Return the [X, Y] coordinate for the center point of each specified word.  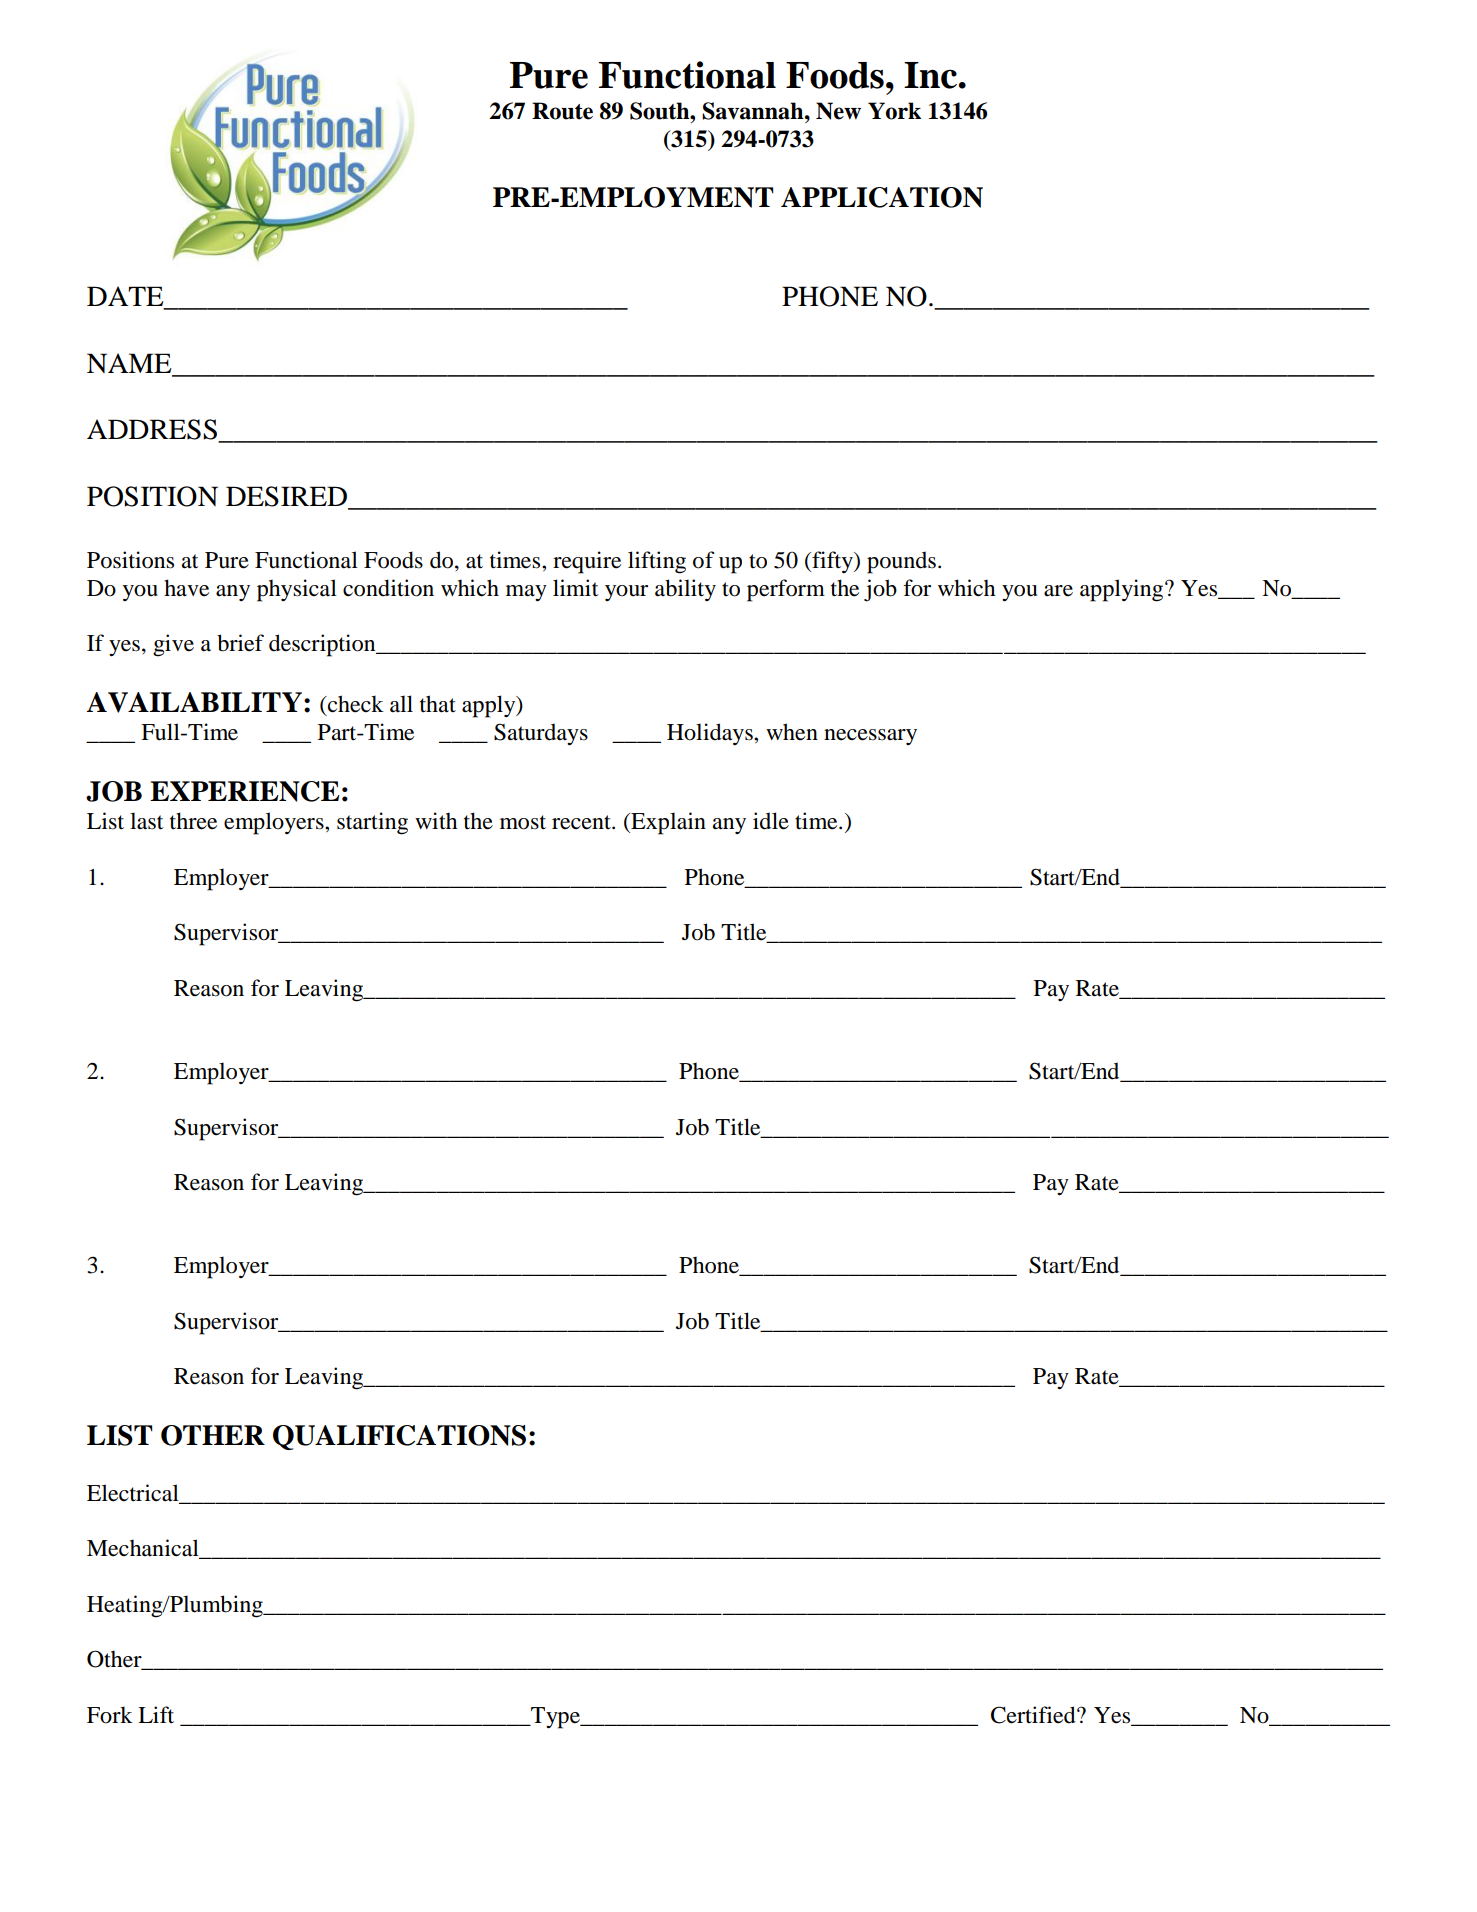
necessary [870, 737]
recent [582, 822]
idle [771, 821]
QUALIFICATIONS [399, 1437]
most [523, 822]
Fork [110, 1715]
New [838, 111]
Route [562, 111]
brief [240, 643]
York [894, 111]
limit [575, 588]
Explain [667, 823]
